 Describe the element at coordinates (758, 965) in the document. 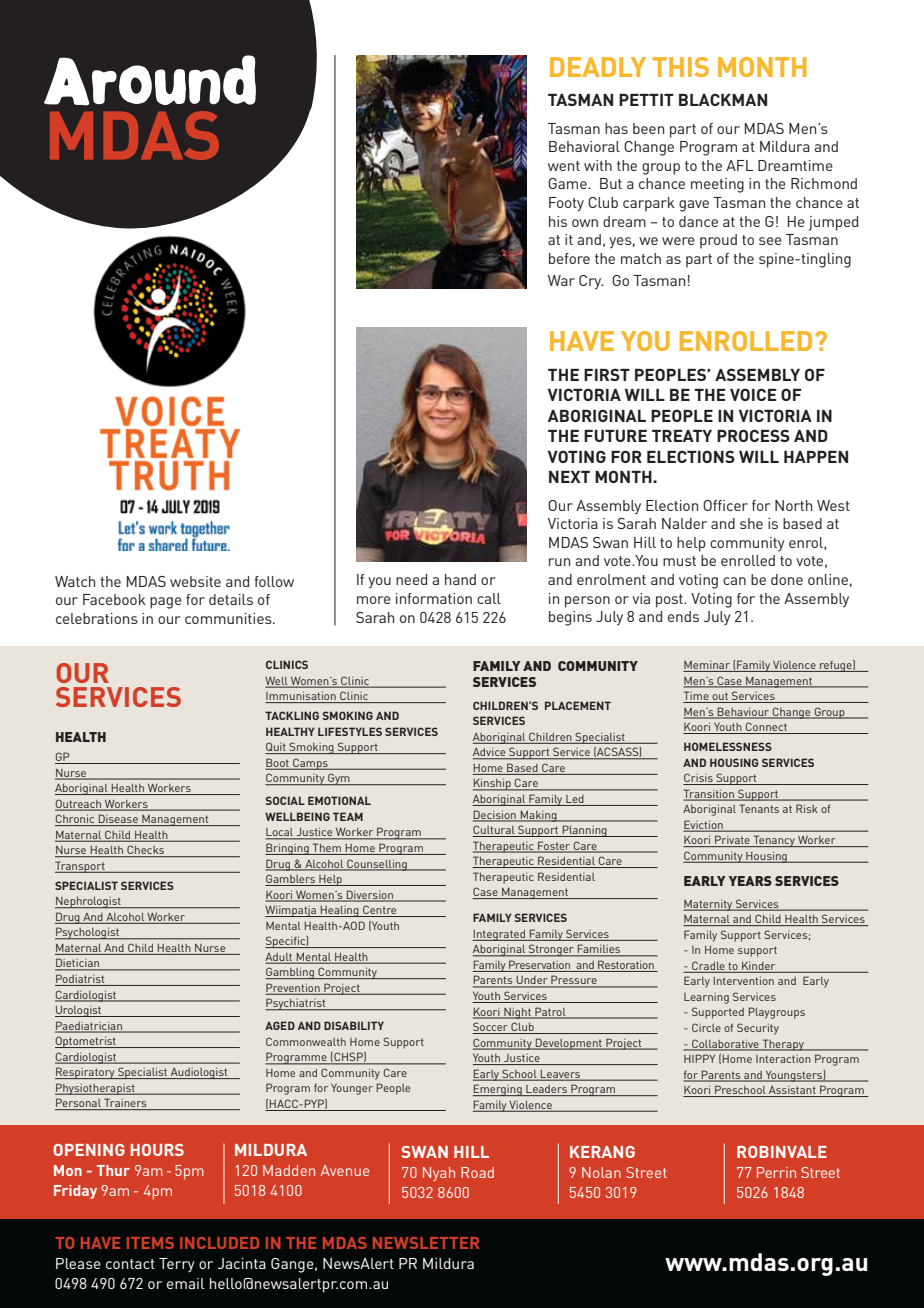

I see `Kinder` at that location.
